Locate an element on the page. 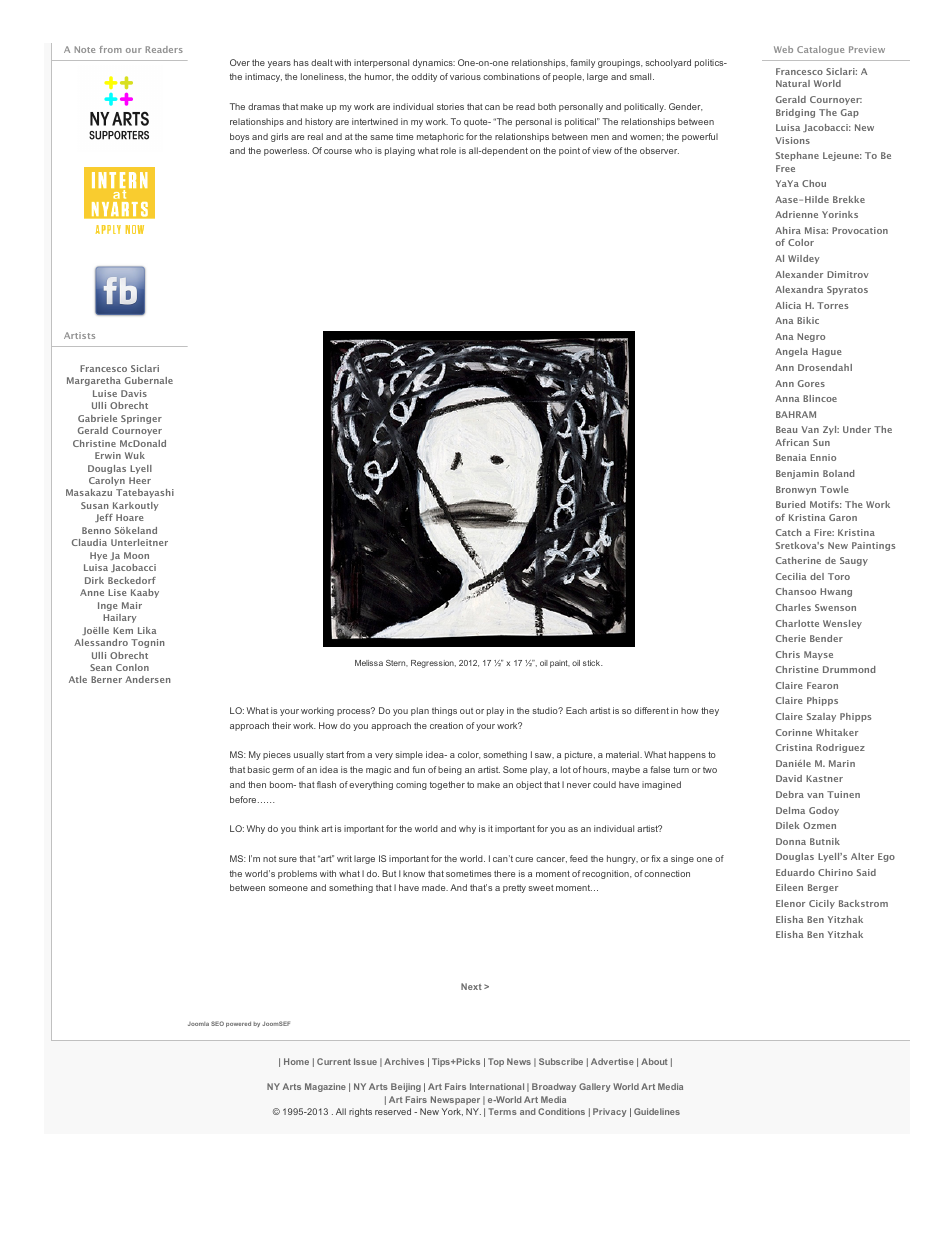  Natural is located at coordinates (793, 83).
